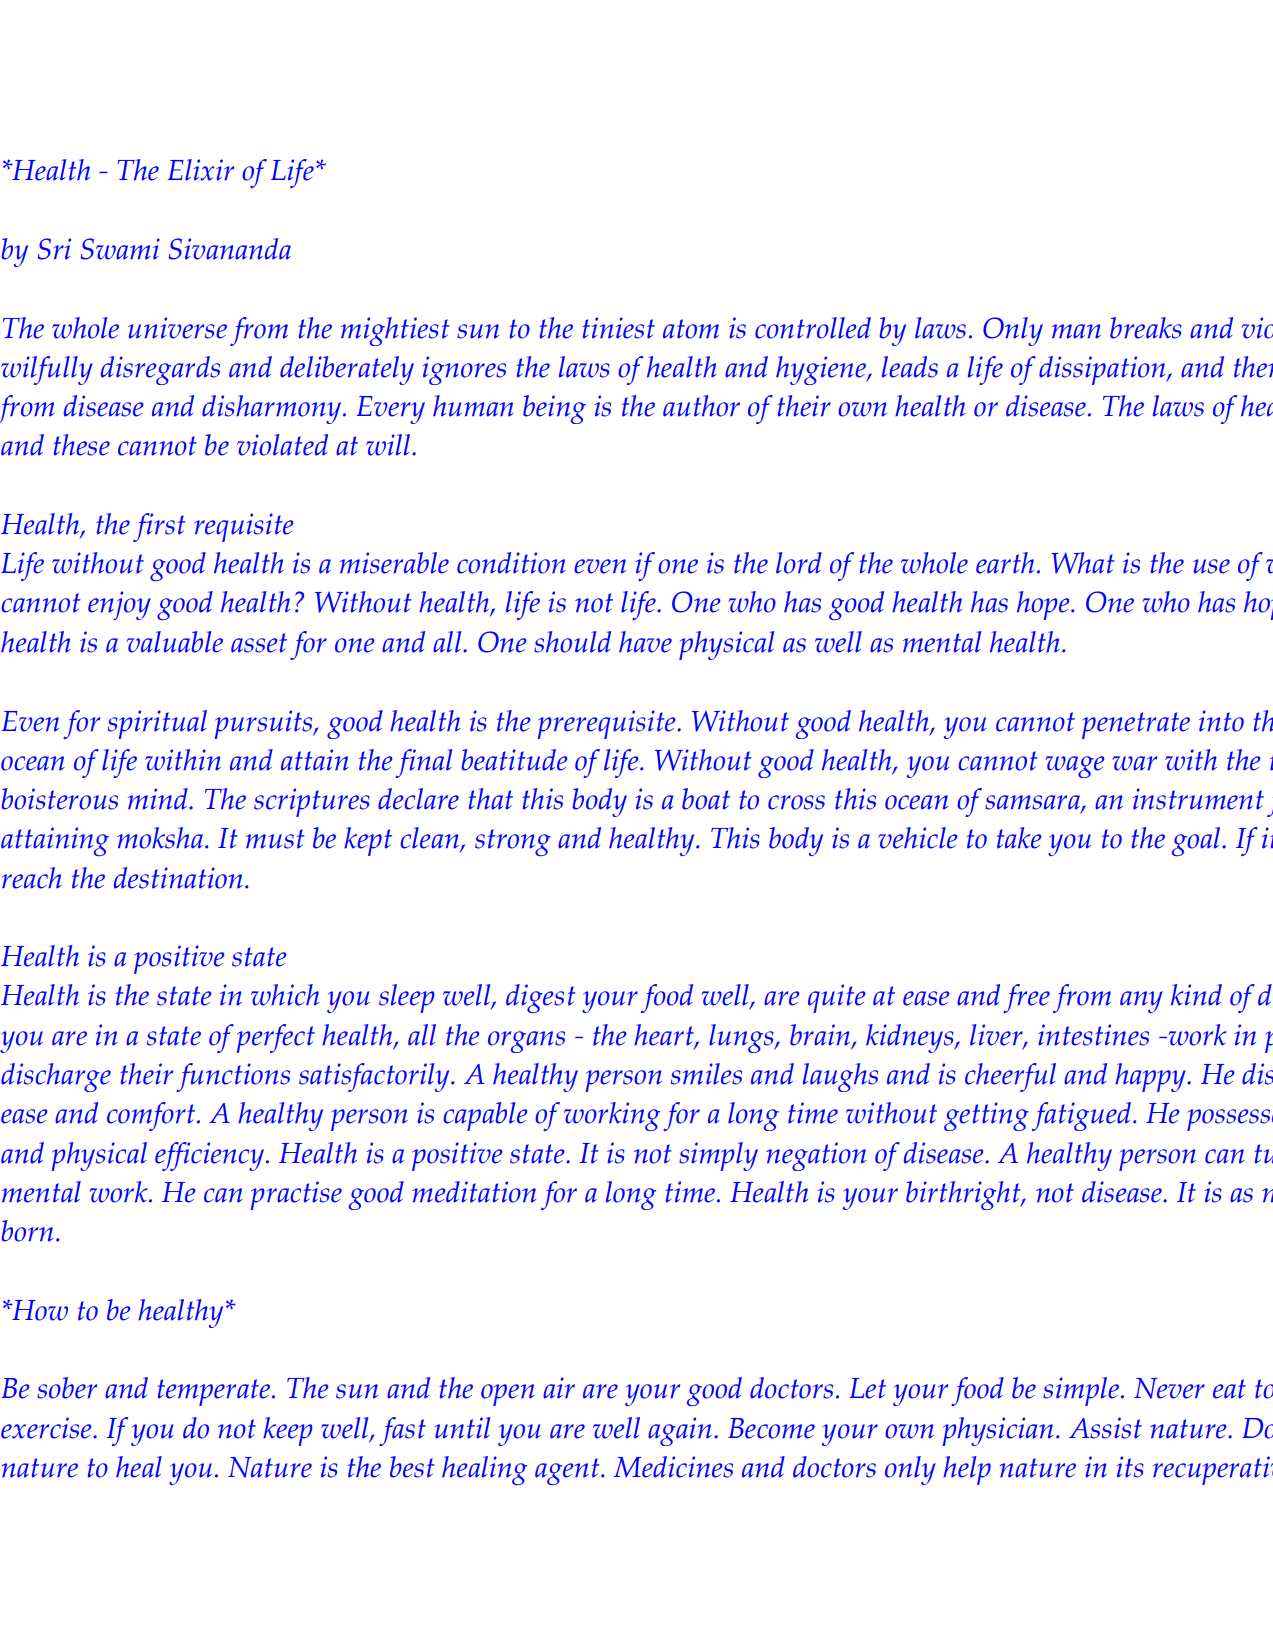  Describe the element at coordinates (706, 799) in the image. I see `boat` at that location.
